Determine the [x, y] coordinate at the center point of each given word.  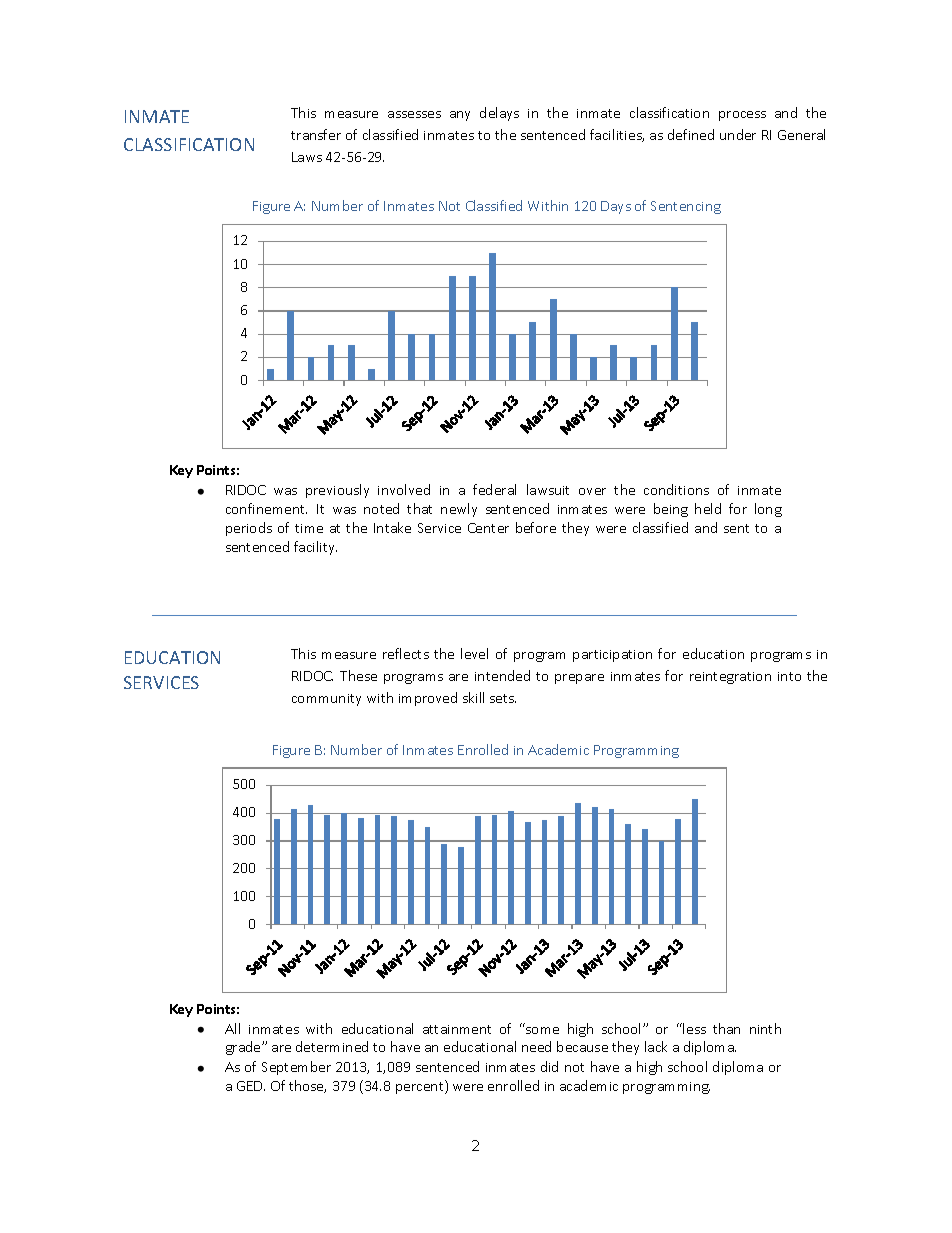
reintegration [730, 678]
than [726, 1028]
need [536, 1046]
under [738, 134]
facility [315, 548]
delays [499, 114]
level [474, 653]
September [296, 1068]
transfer [316, 134]
